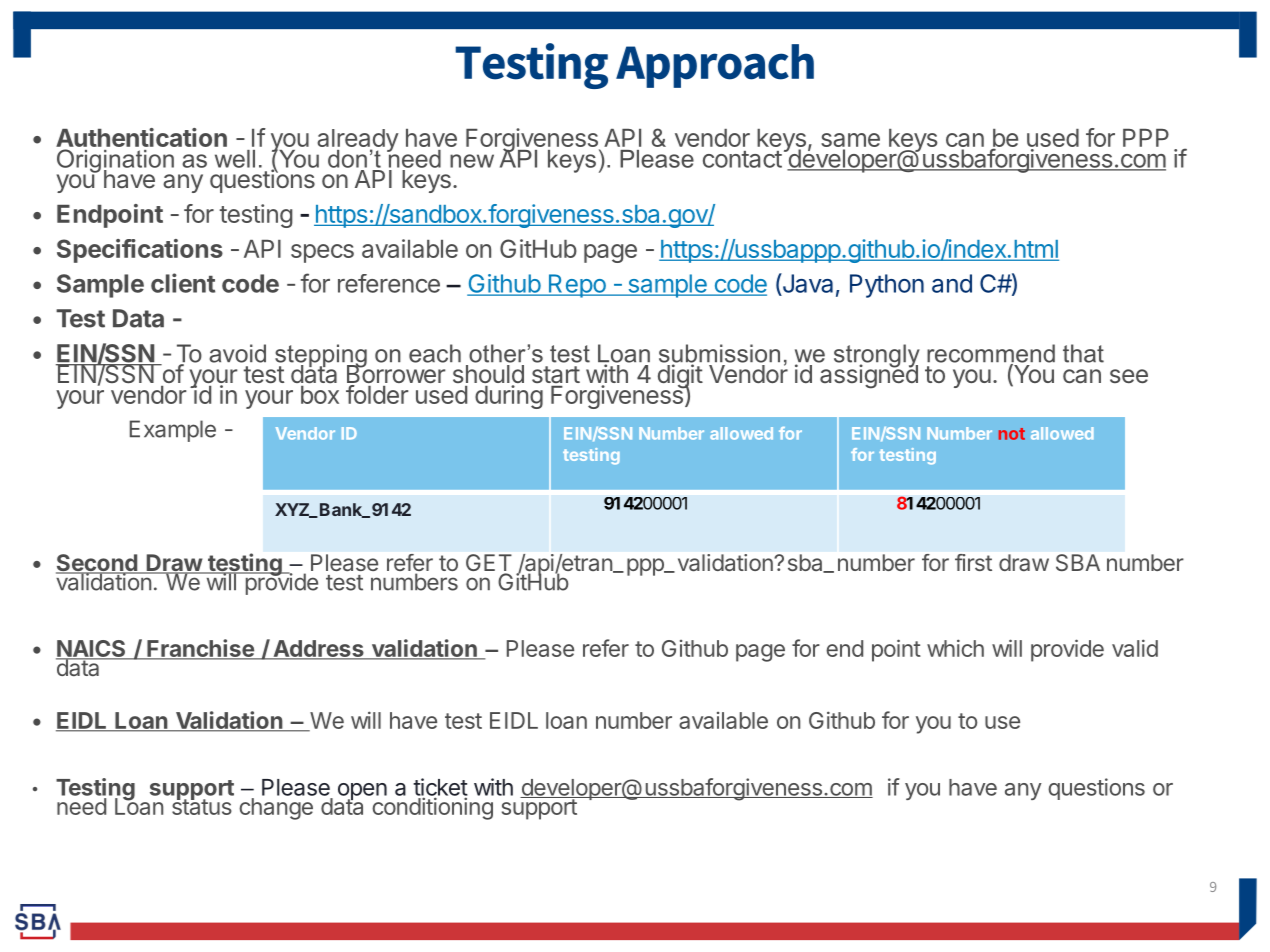  What do you see at coordinates (440, 788) in the screenshot?
I see `ticket` at bounding box center [440, 788].
